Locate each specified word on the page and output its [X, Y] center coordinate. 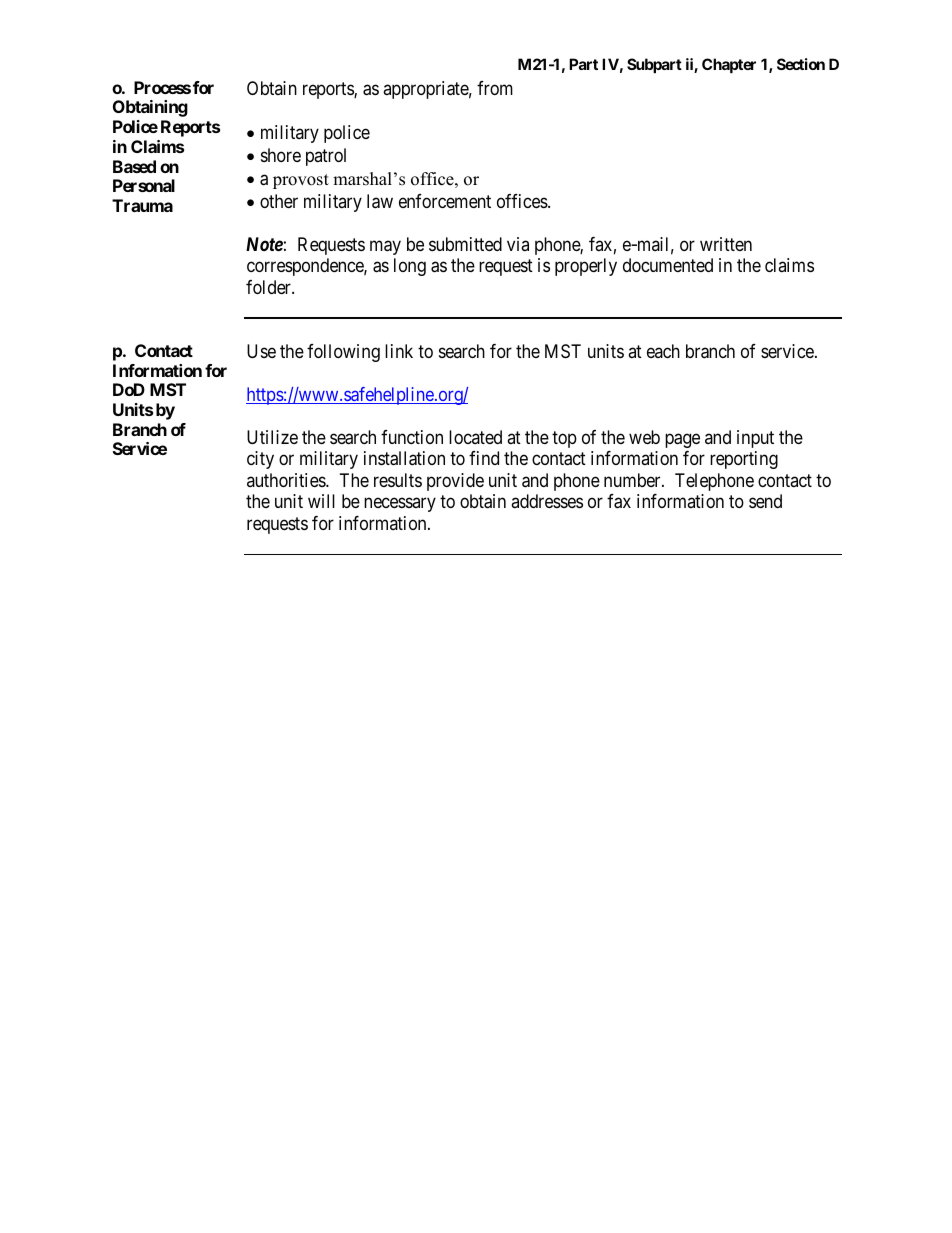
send [765, 501]
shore [281, 155]
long [410, 267]
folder [269, 287]
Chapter [729, 65]
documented [668, 265]
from [495, 88]
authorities [287, 480]
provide [455, 482]
